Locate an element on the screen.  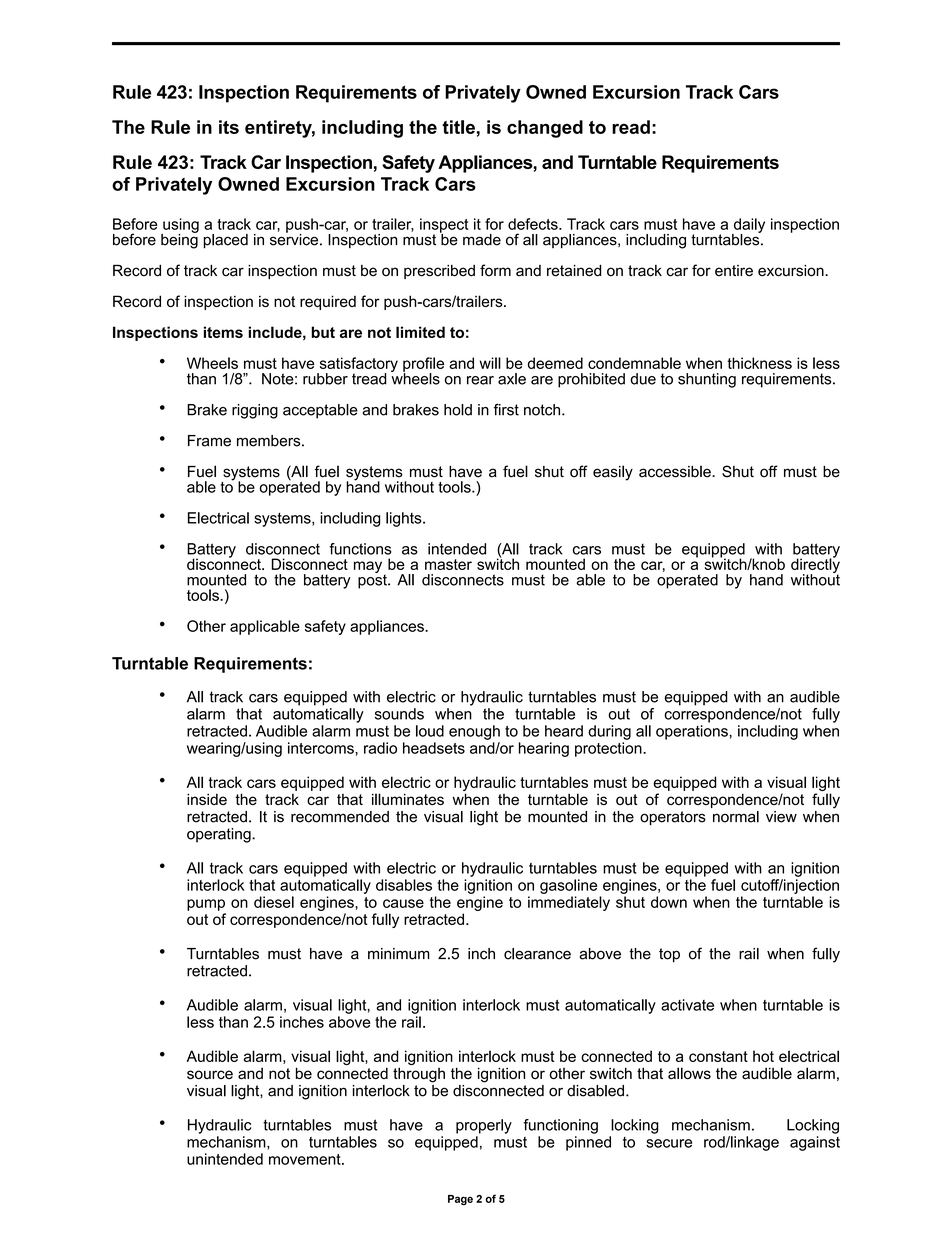
diesel is located at coordinates (274, 902).
